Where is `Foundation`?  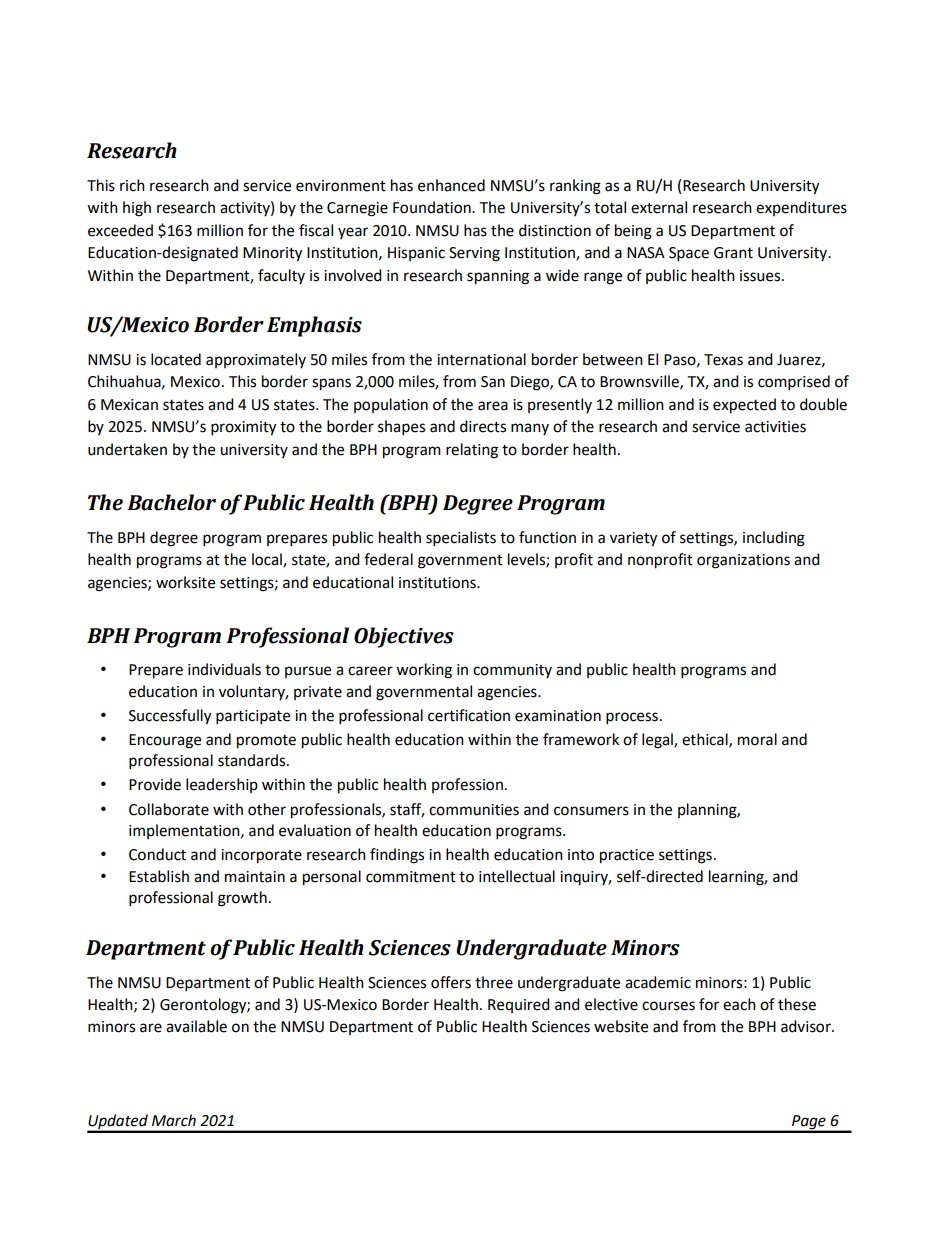 Foundation is located at coordinates (433, 207).
